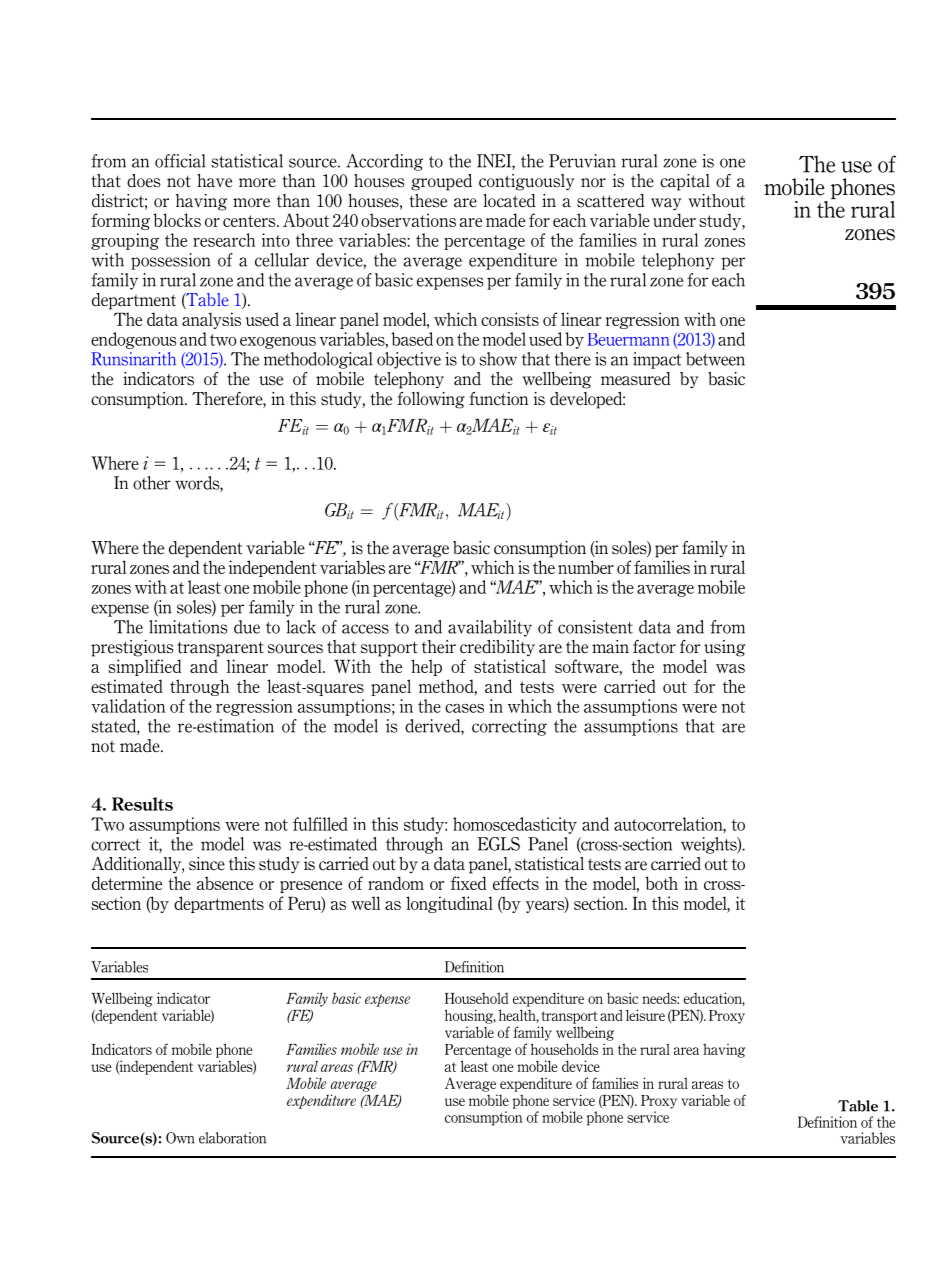 This document has height=1288, width=933. I want to click on their, so click(439, 647).
